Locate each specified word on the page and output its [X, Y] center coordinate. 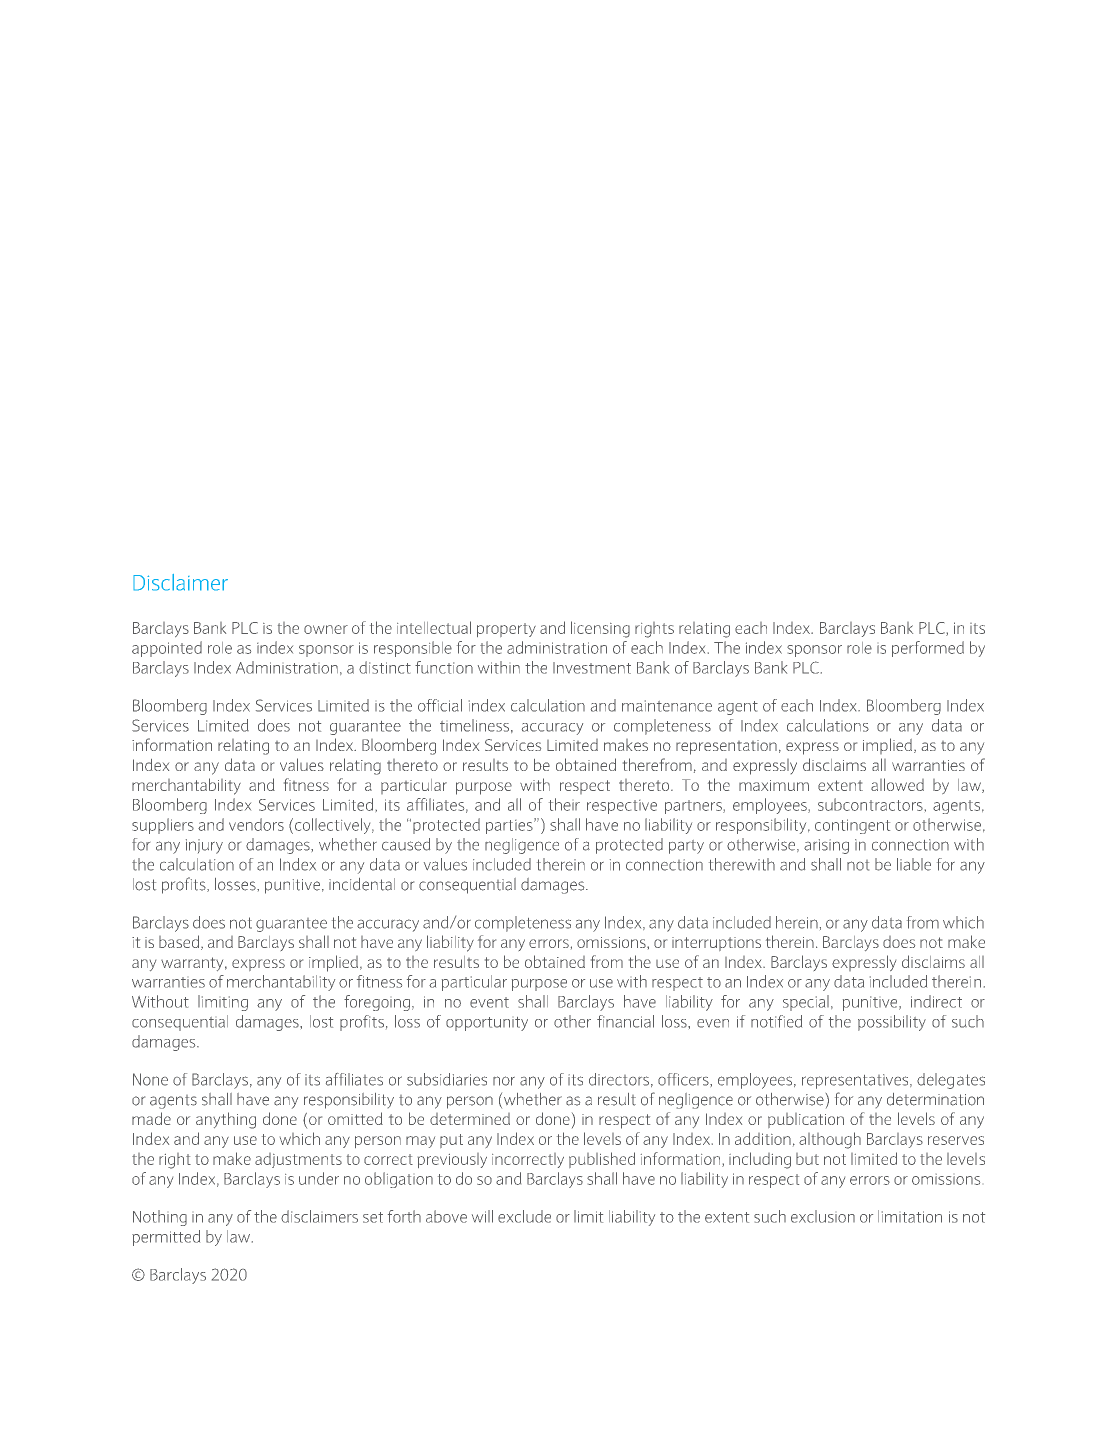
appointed [167, 649]
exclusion [823, 1216]
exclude [524, 1216]
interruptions [716, 944]
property [506, 630]
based [180, 942]
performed [928, 649]
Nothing [160, 1218]
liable [914, 864]
